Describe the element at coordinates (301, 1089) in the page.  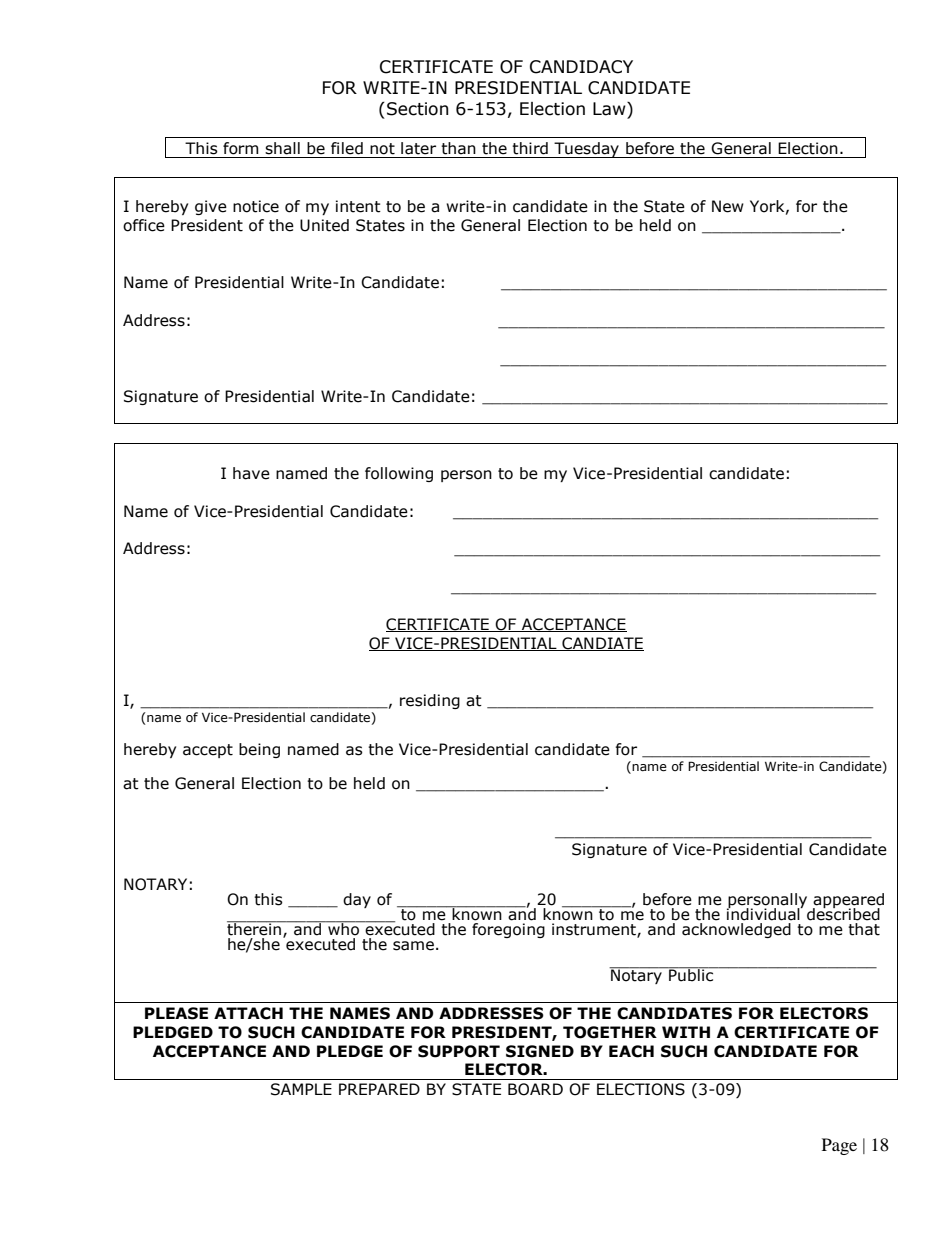
I see `SAMPLE` at that location.
